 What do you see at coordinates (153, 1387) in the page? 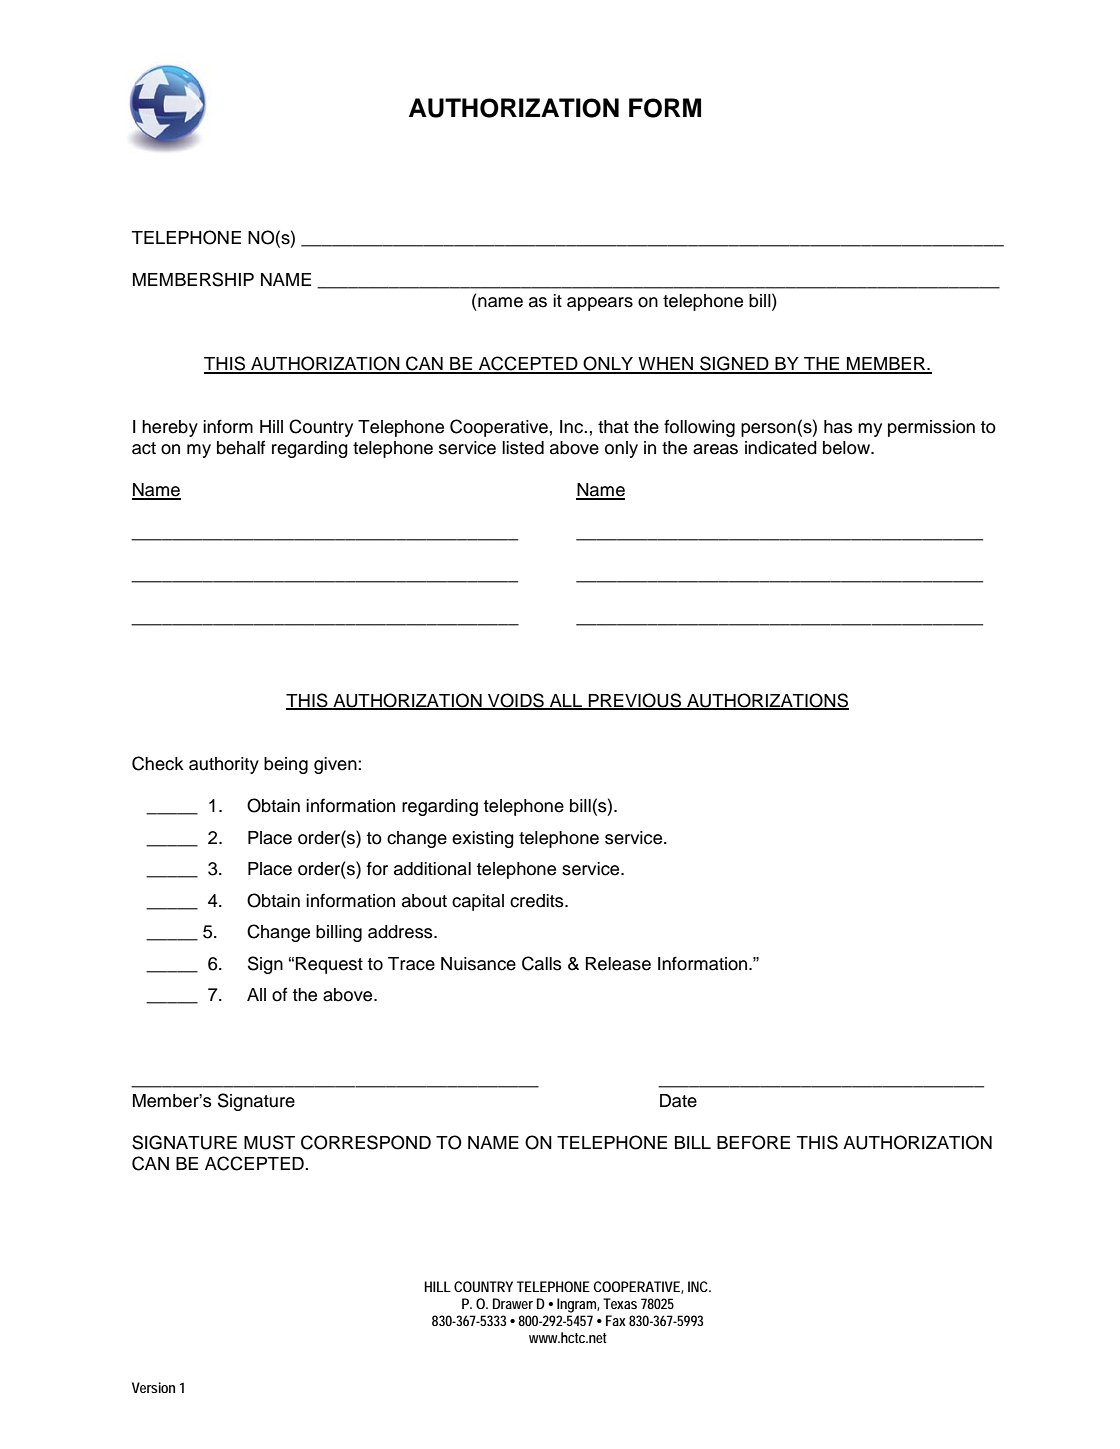
I see `Version` at bounding box center [153, 1387].
